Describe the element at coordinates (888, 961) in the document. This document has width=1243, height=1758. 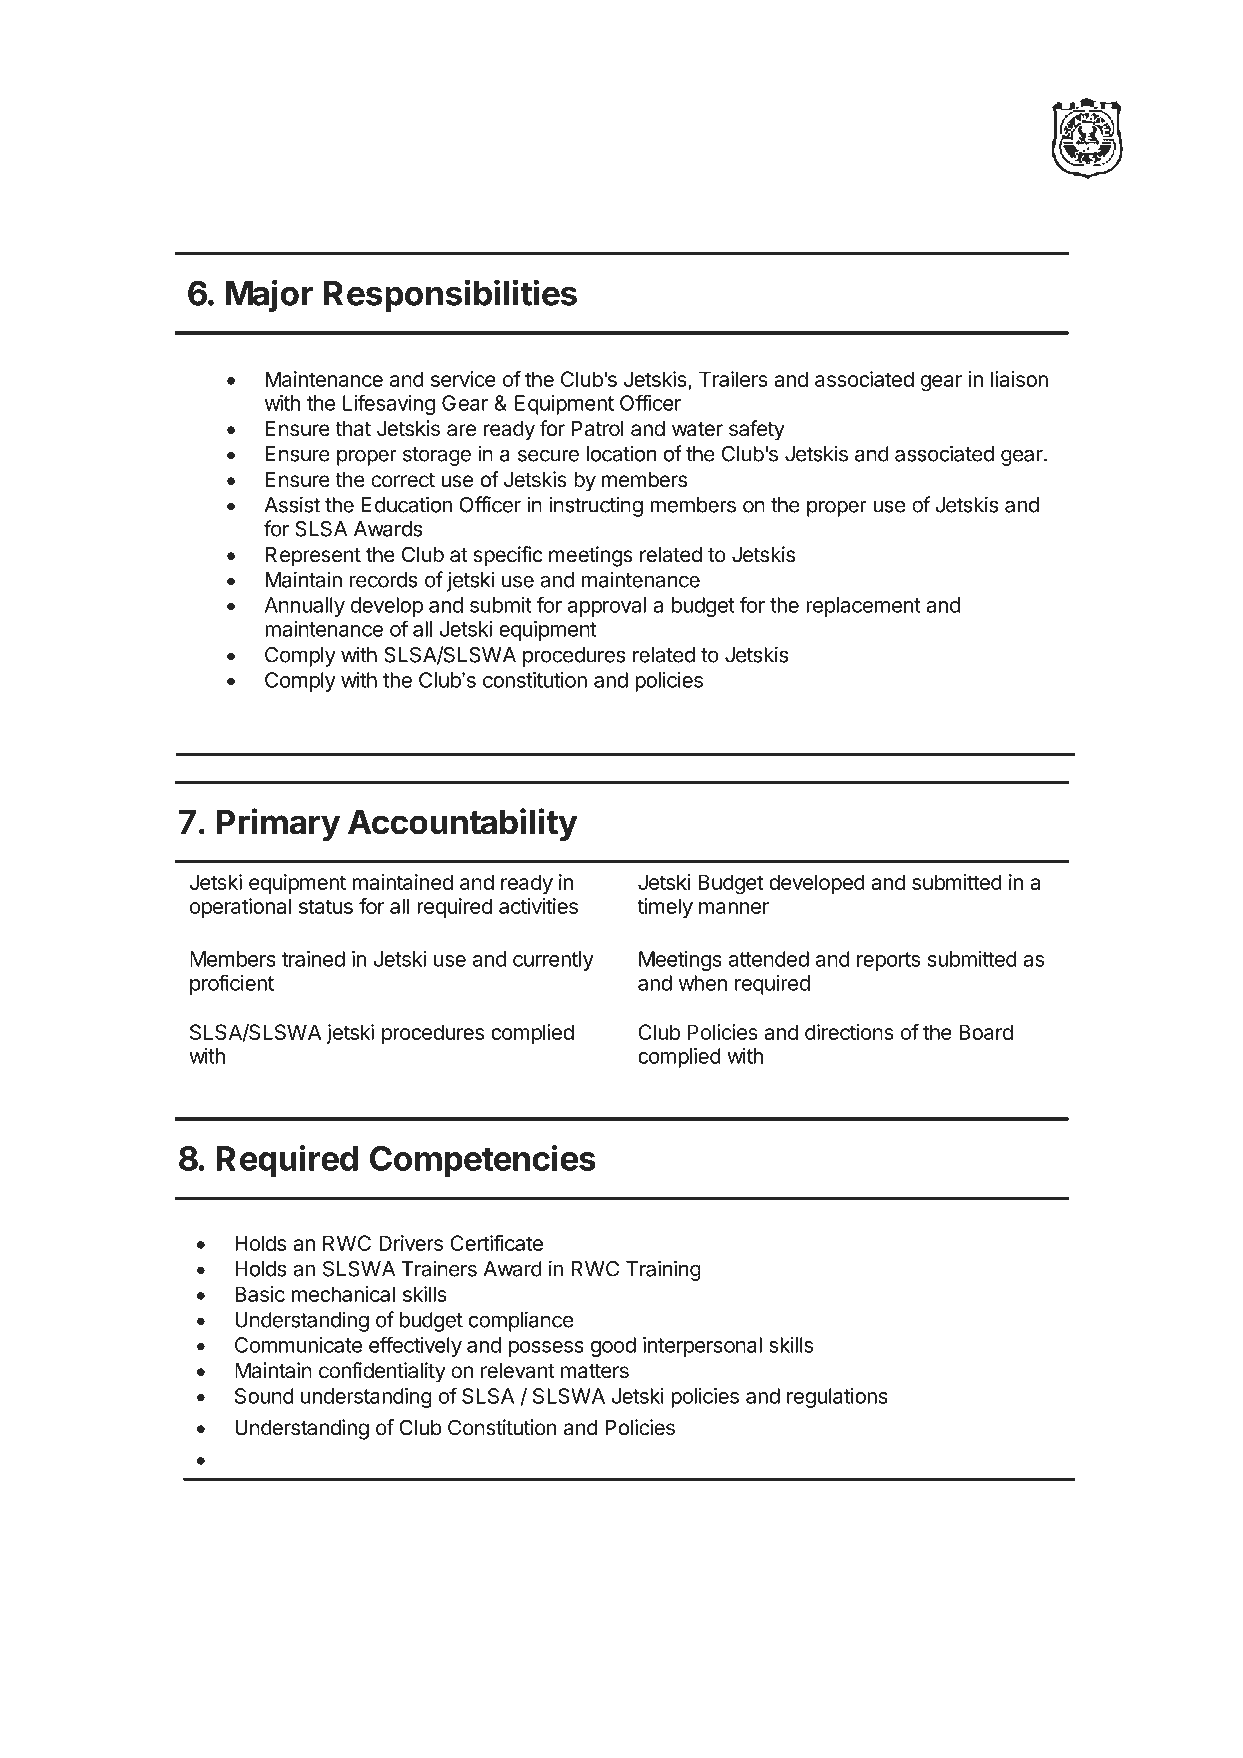
I see `reports` at that location.
